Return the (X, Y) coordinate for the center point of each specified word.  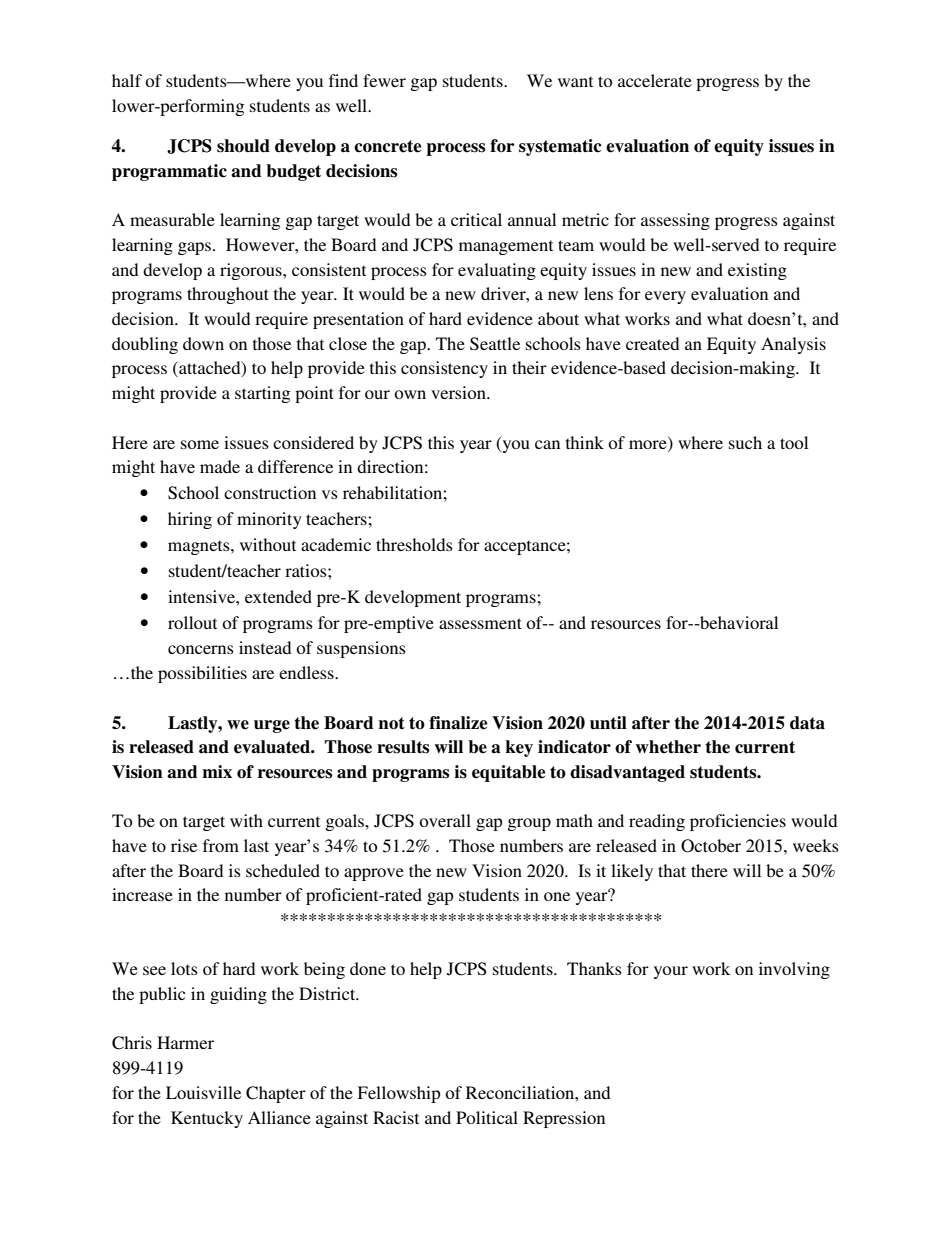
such (745, 442)
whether (668, 747)
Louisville (203, 1092)
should (243, 146)
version (459, 392)
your (671, 972)
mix (217, 771)
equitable (508, 773)
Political (487, 1117)
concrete (387, 146)
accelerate (655, 80)
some (200, 444)
